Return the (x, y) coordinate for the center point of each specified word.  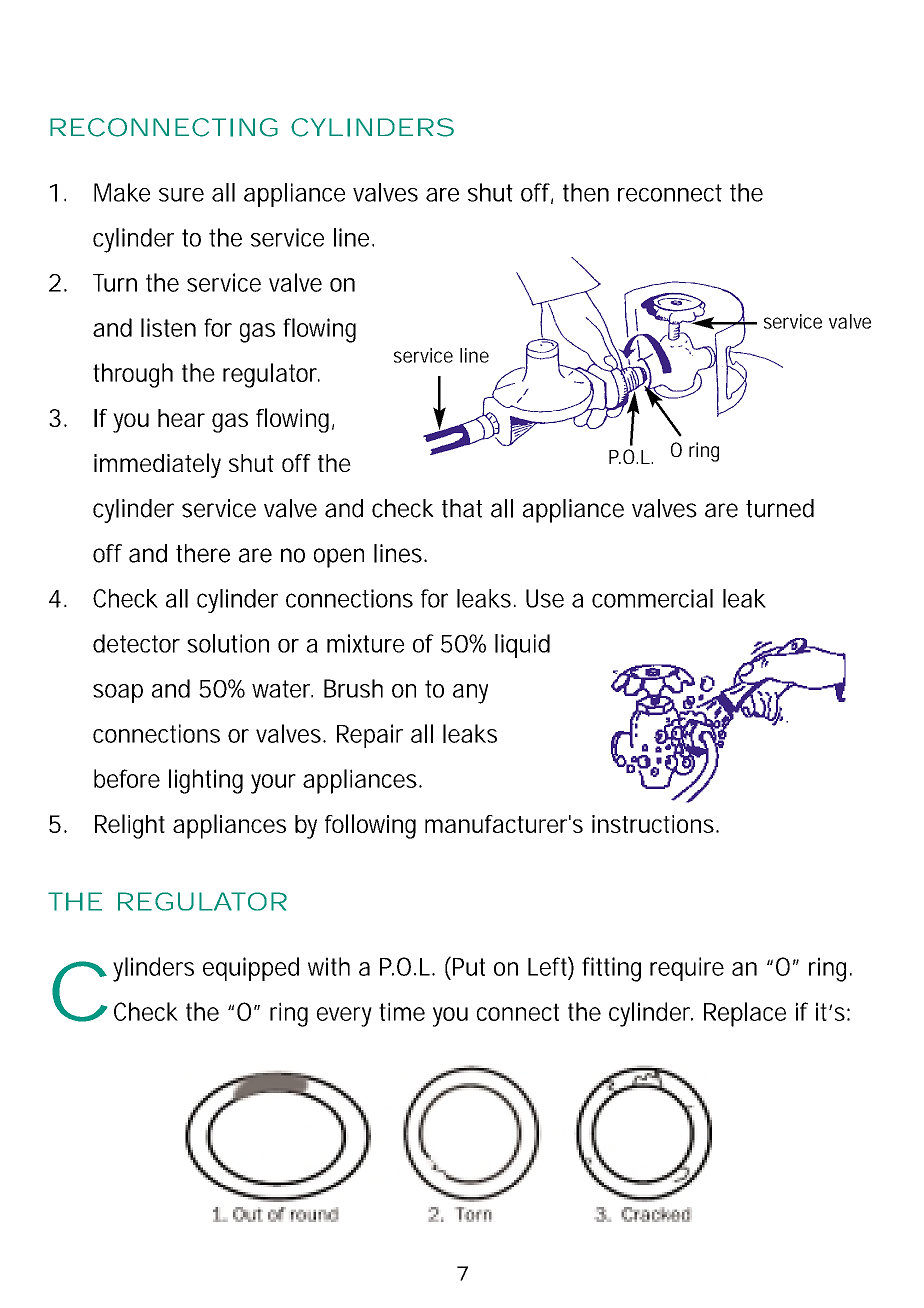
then (586, 192)
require (687, 969)
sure (181, 195)
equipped (251, 969)
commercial (652, 598)
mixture (365, 643)
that (462, 508)
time (402, 1011)
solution (228, 643)
